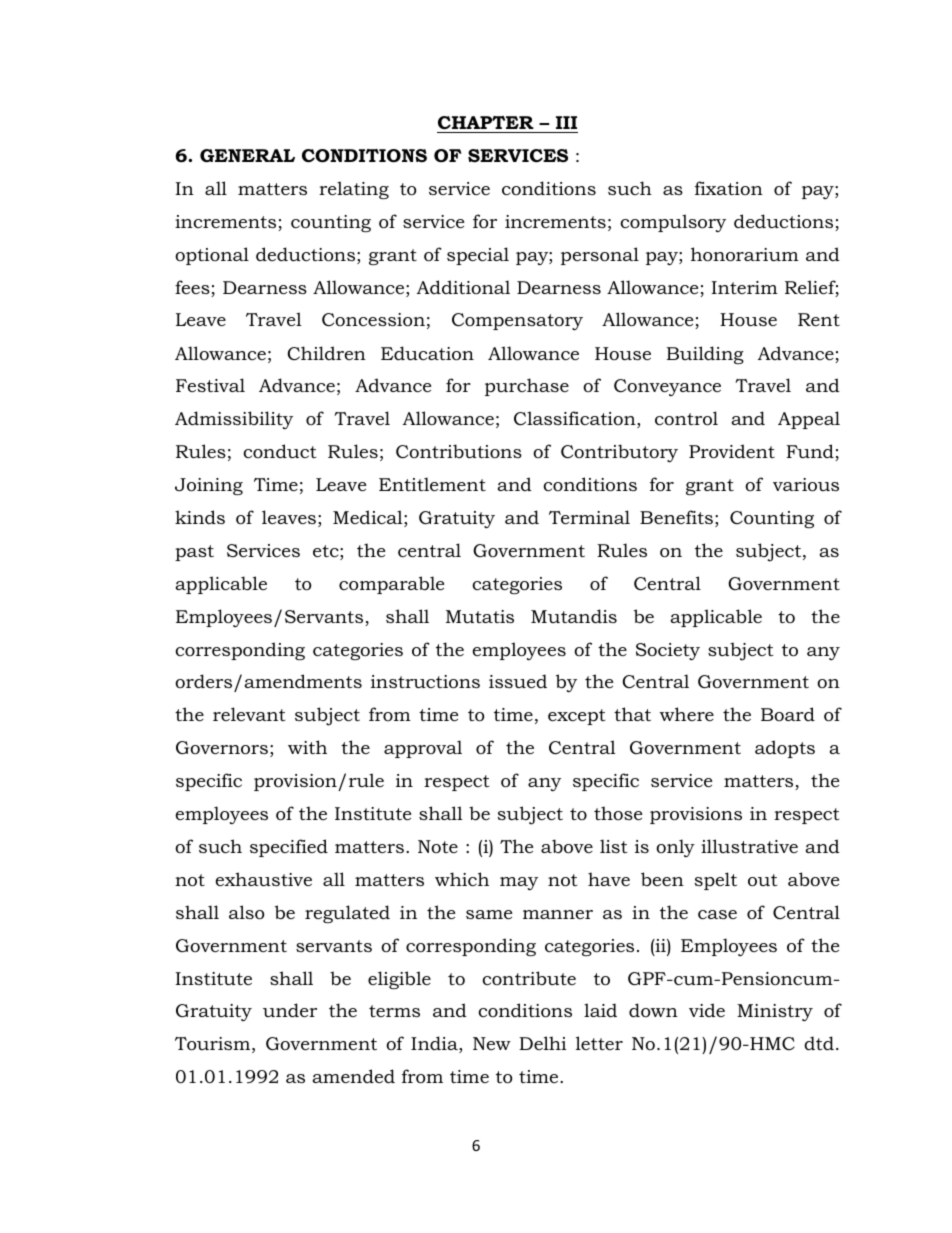  I want to click on CHAPTER, so click(486, 123).
